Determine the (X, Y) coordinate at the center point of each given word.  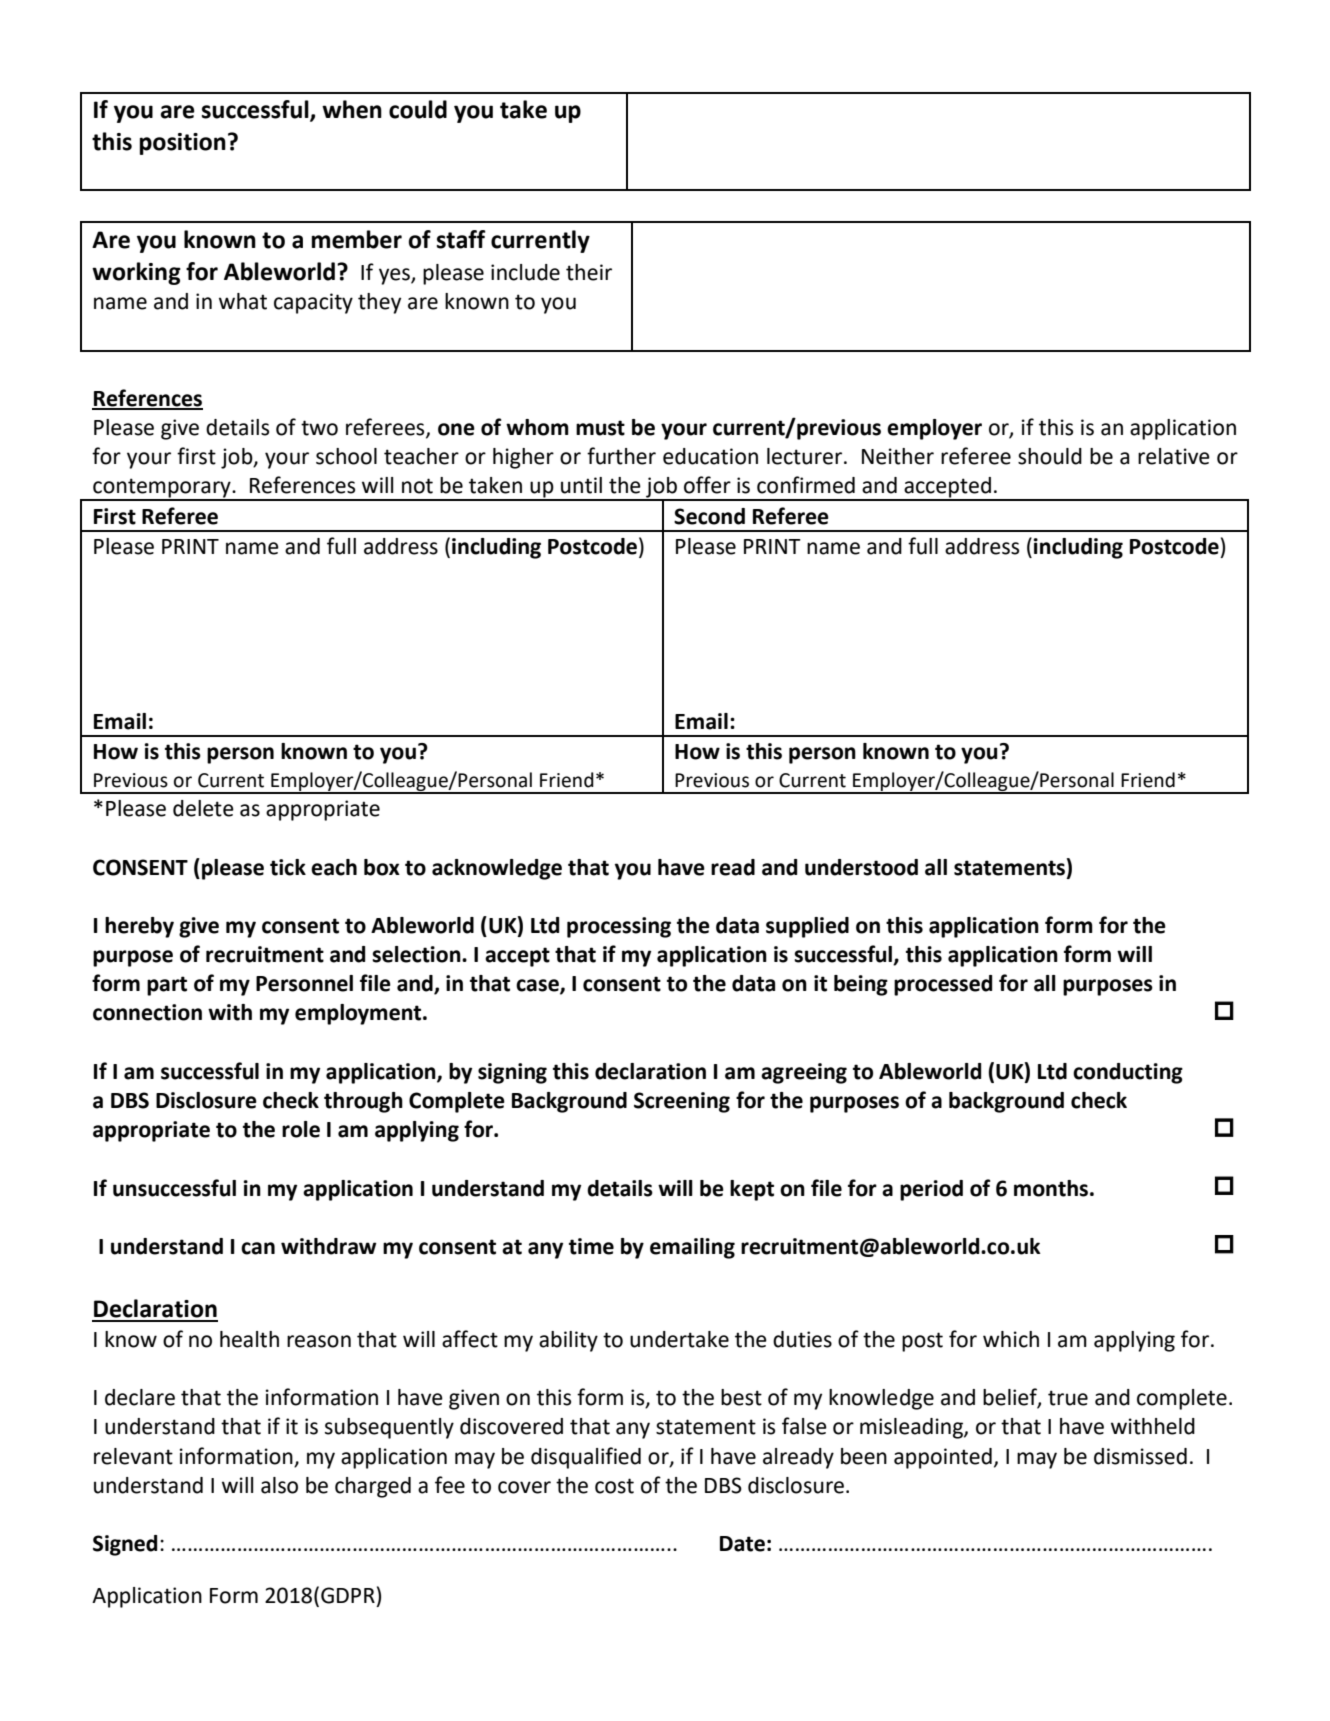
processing (619, 927)
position (183, 144)
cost (614, 1486)
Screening (682, 1102)
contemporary (162, 489)
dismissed (1140, 1456)
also (279, 1485)
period (931, 1190)
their (589, 272)
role (301, 1129)
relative (1174, 456)
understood (861, 867)
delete (203, 808)
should (1050, 456)
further (621, 456)
